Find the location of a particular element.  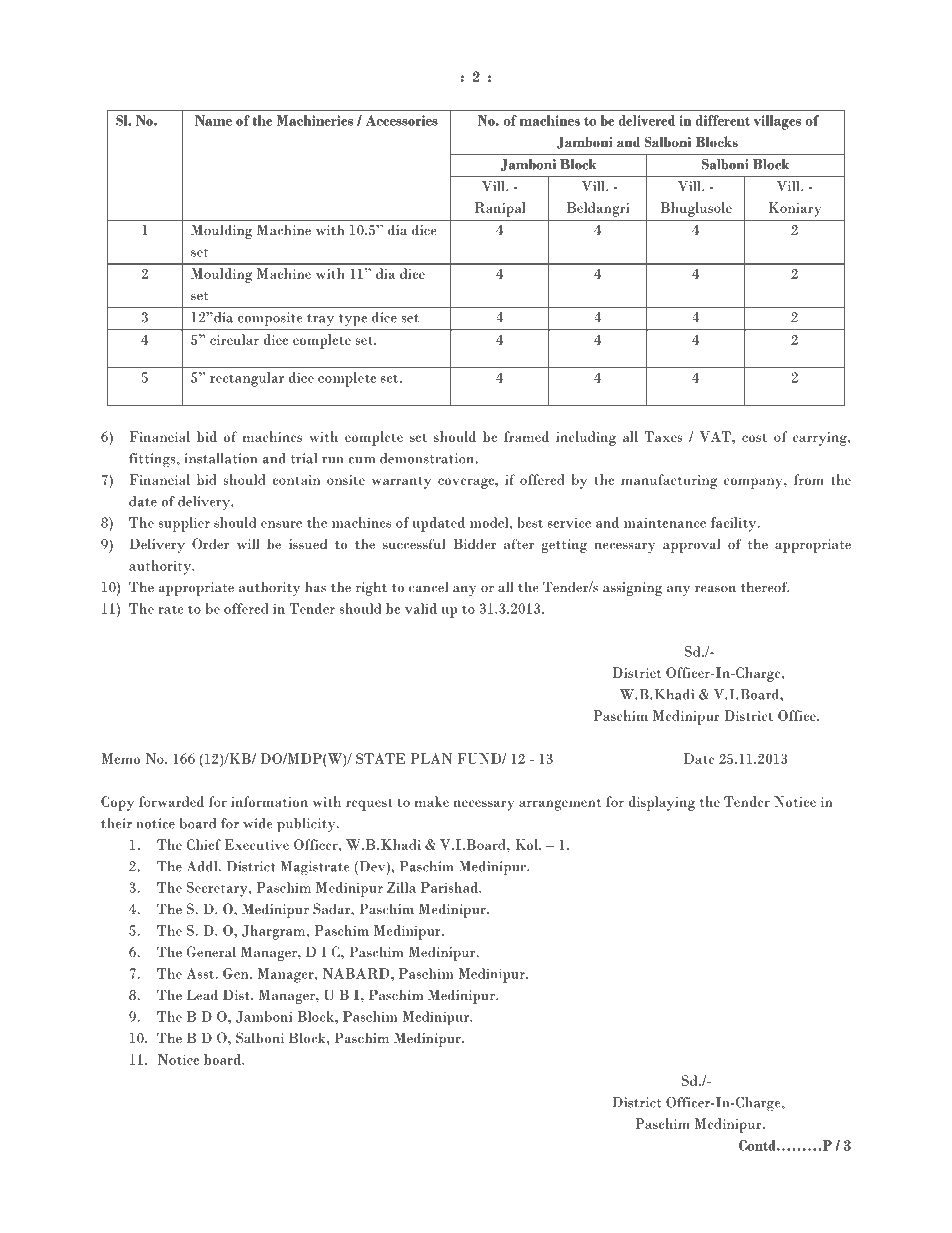

Zilla is located at coordinates (401, 887).
